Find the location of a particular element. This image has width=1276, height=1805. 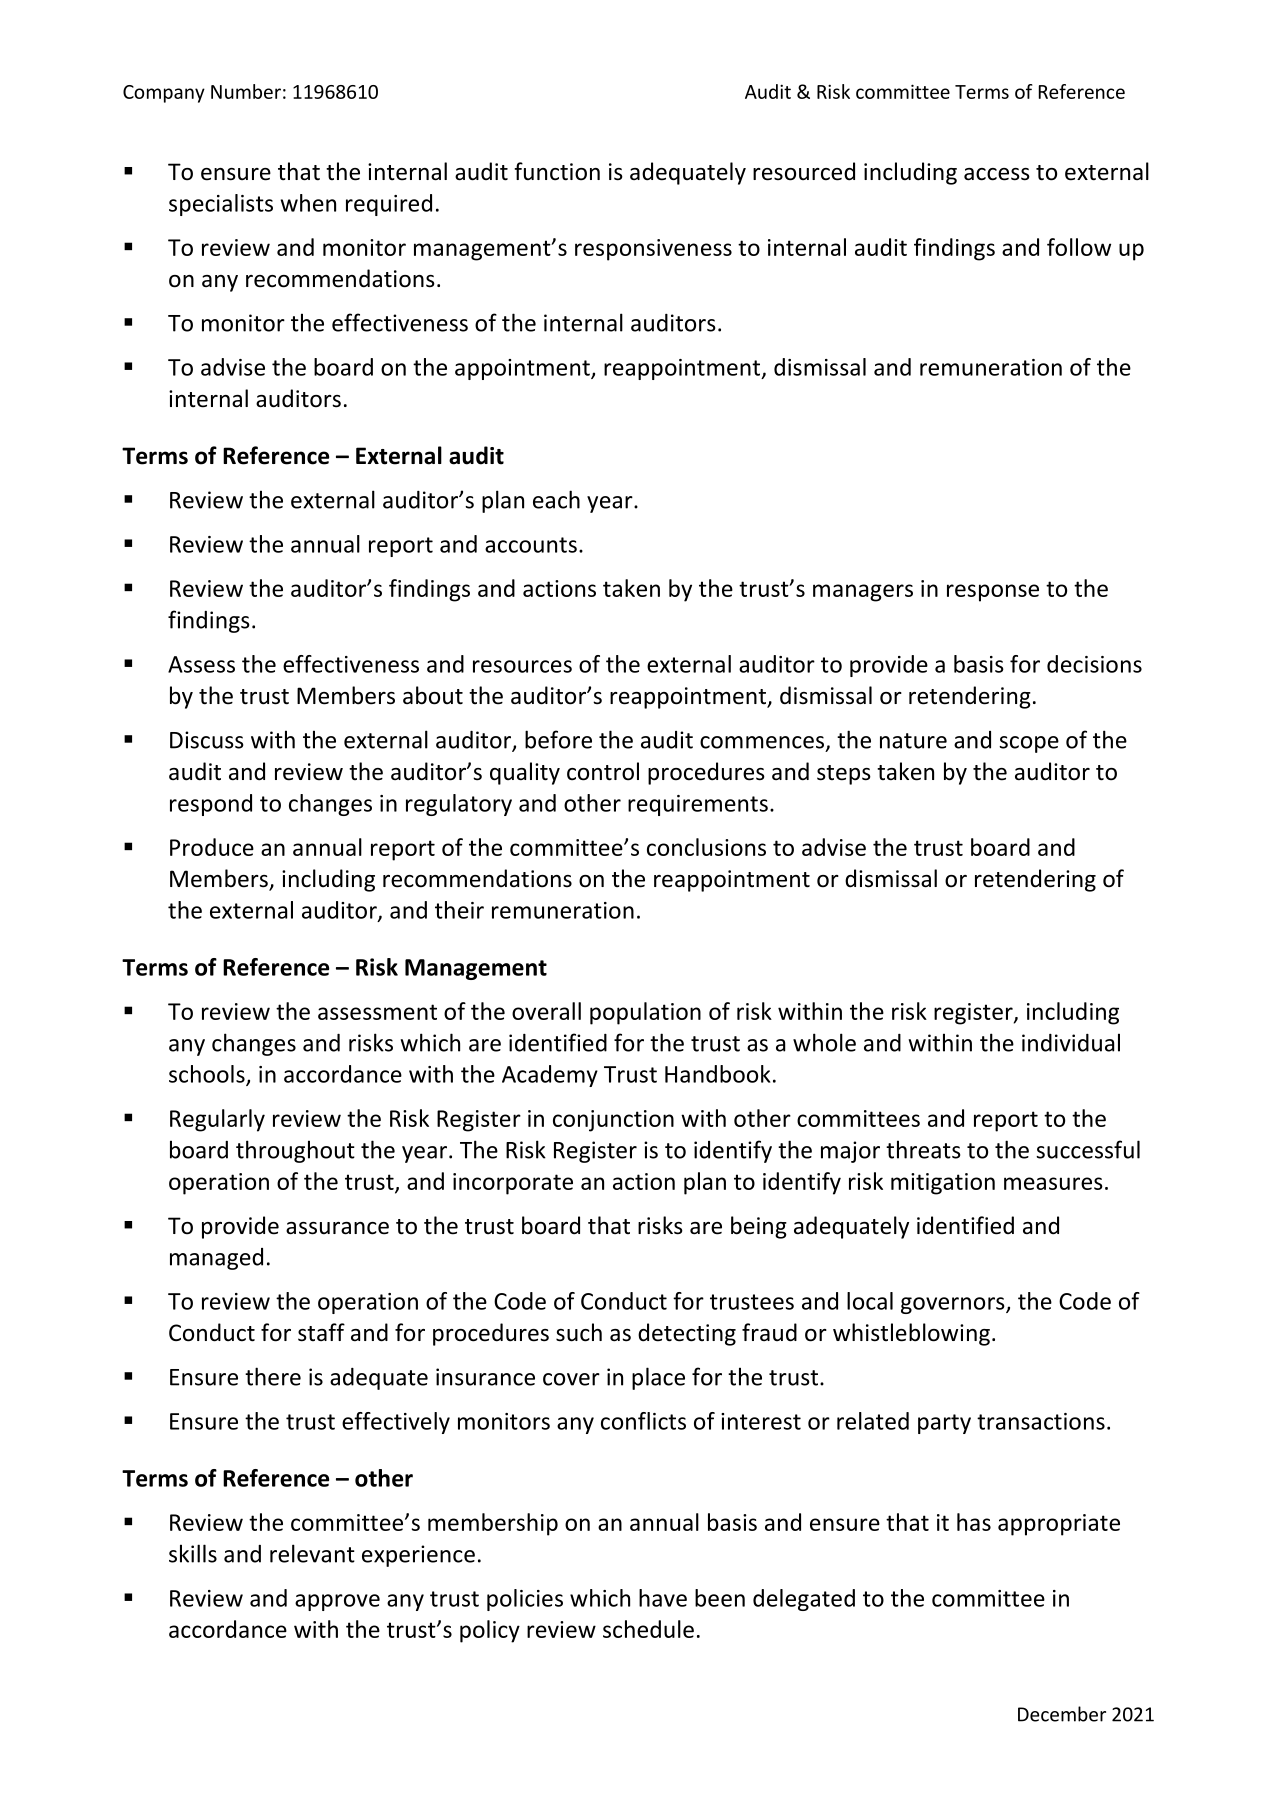

approve is located at coordinates (337, 1602).
